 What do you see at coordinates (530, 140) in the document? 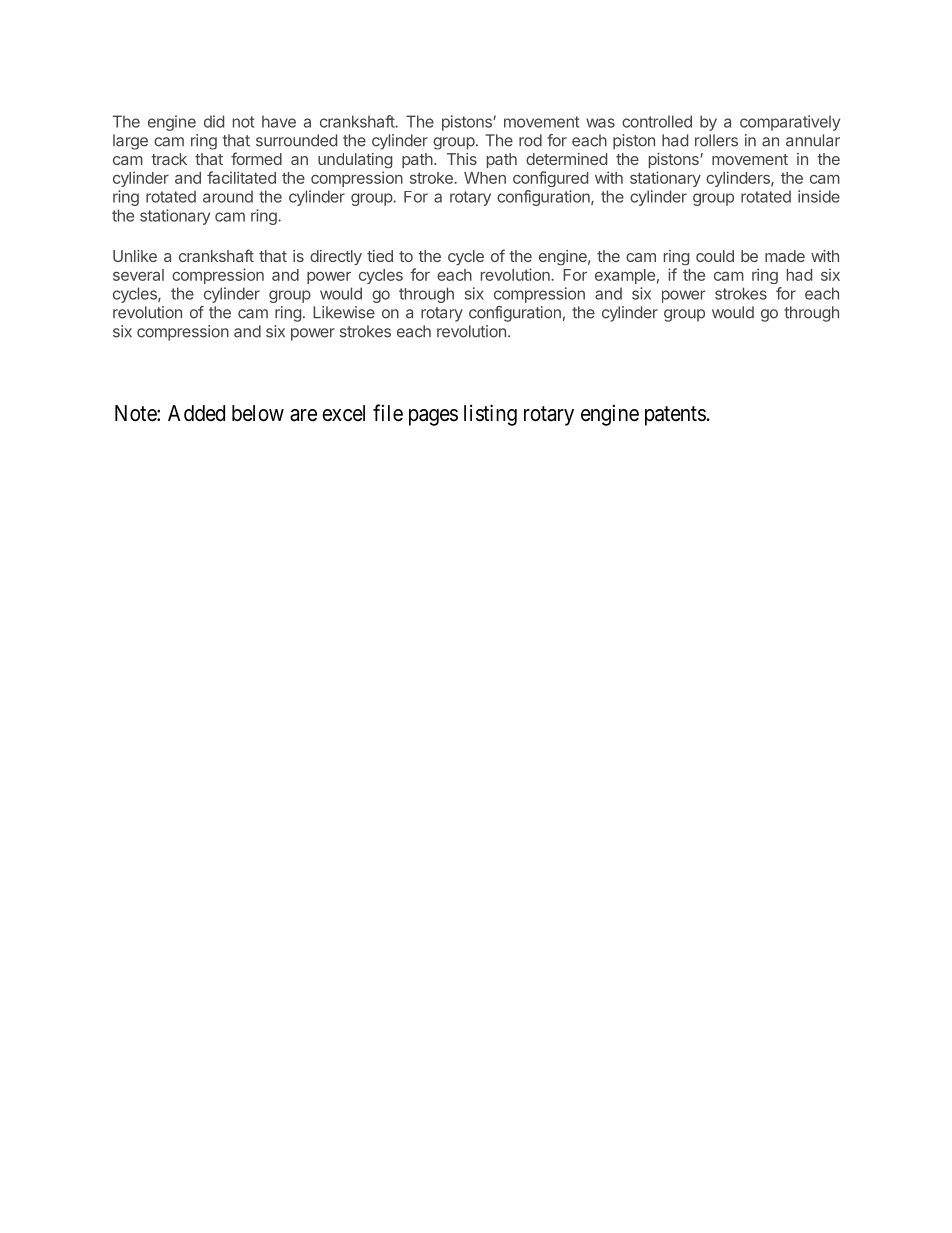
I see `rod` at bounding box center [530, 140].
